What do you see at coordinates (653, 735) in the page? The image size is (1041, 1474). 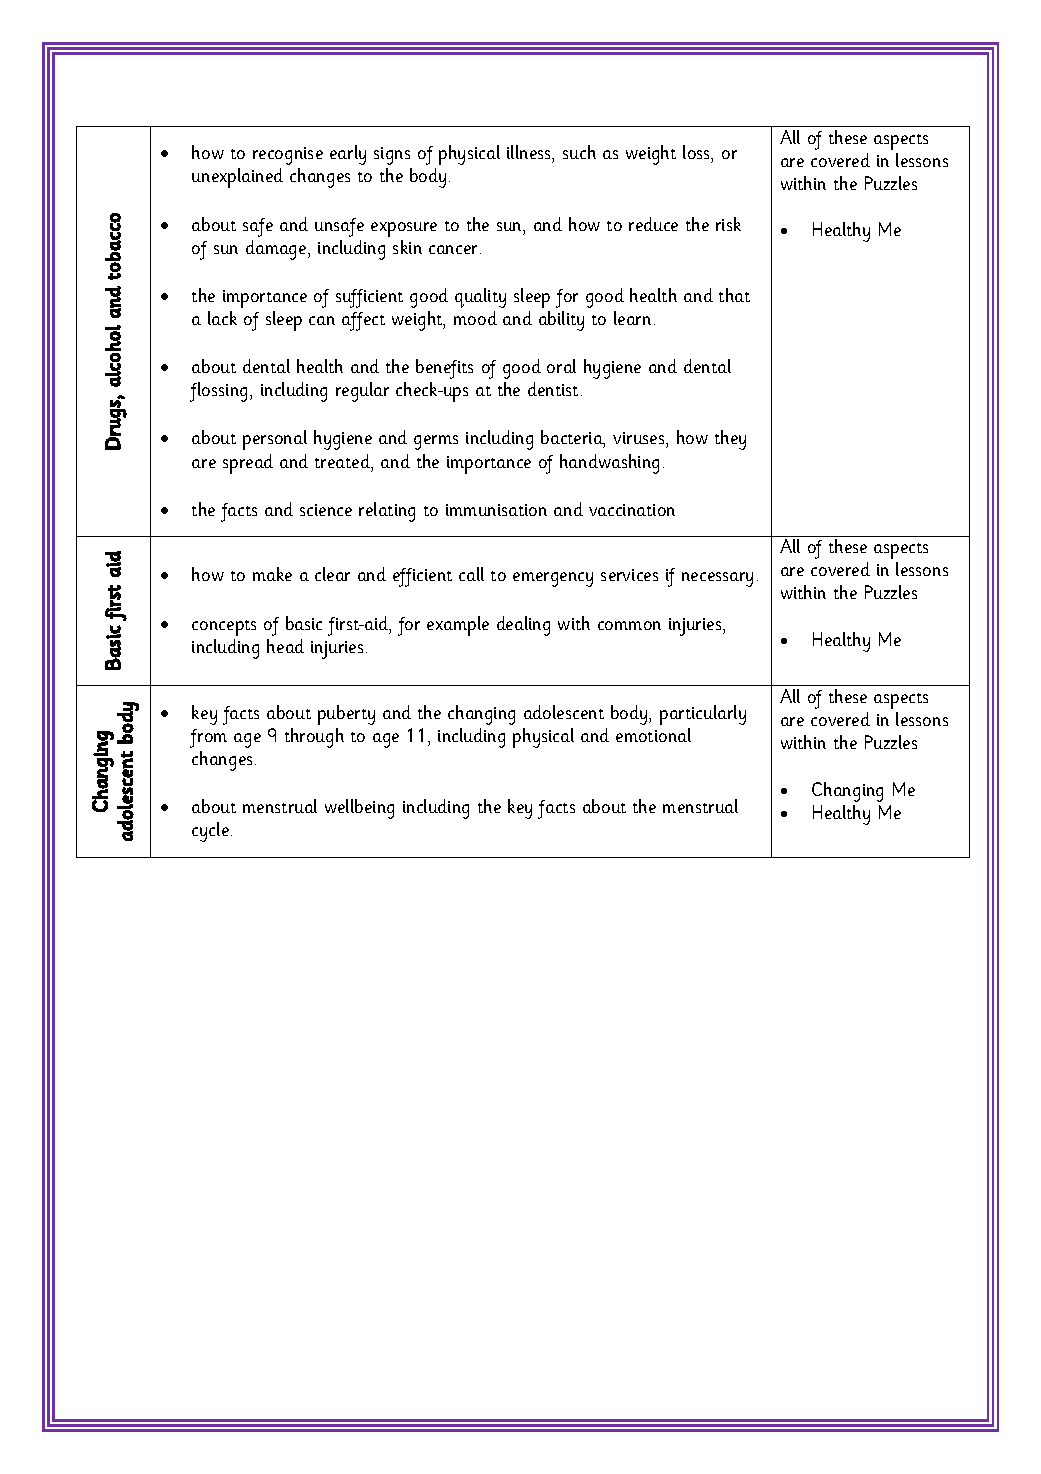 I see `emotional` at bounding box center [653, 735].
